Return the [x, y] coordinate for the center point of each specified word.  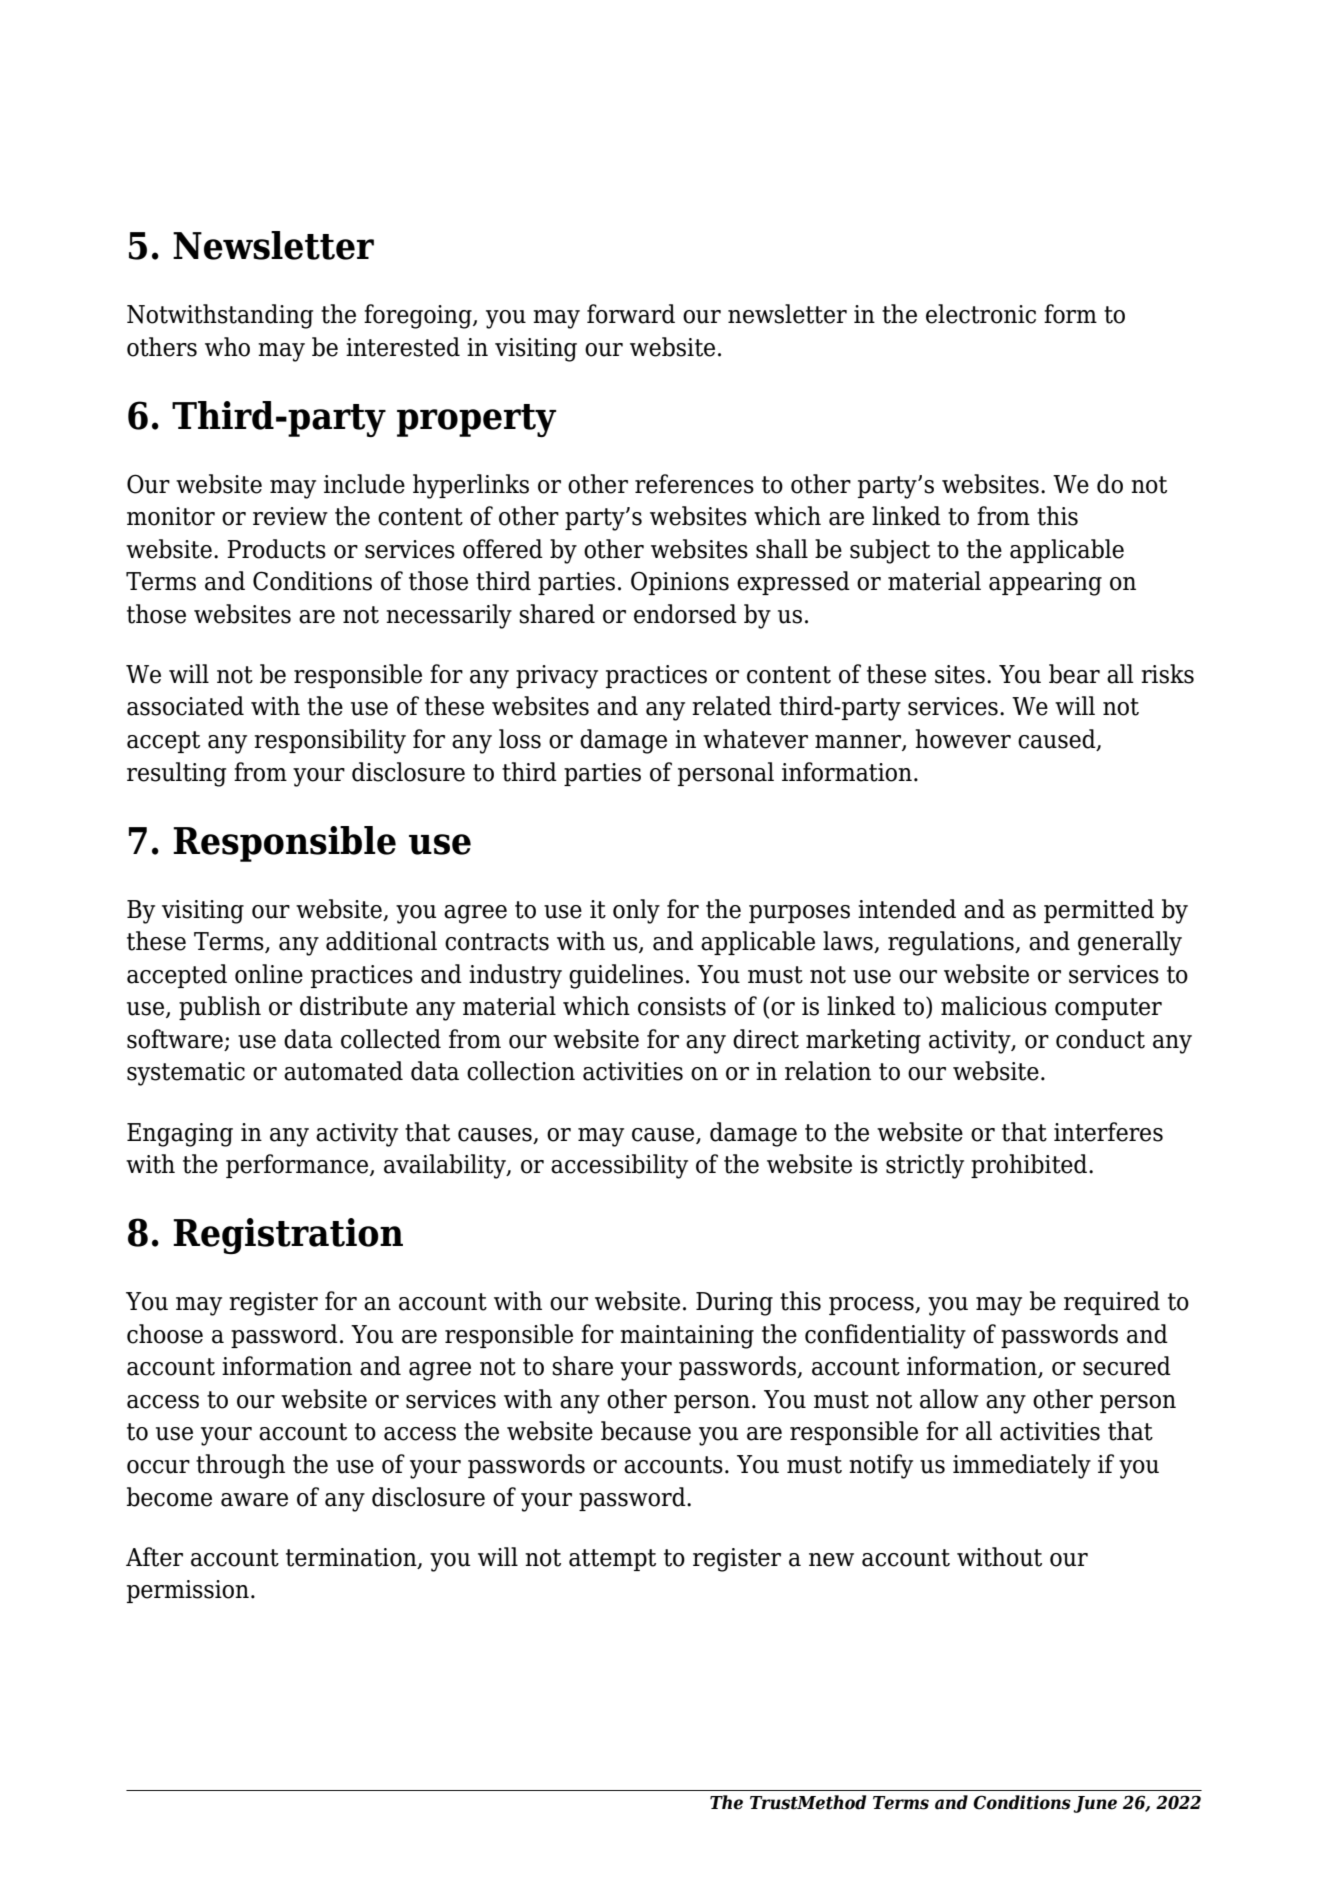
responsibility [330, 741]
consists [682, 1006]
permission [188, 1591]
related [732, 706]
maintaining [687, 1337]
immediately [1022, 1466]
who [227, 347]
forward [631, 314]
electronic [981, 314]
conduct [1100, 1039]
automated [343, 1071]
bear [1074, 674]
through [240, 1466]
